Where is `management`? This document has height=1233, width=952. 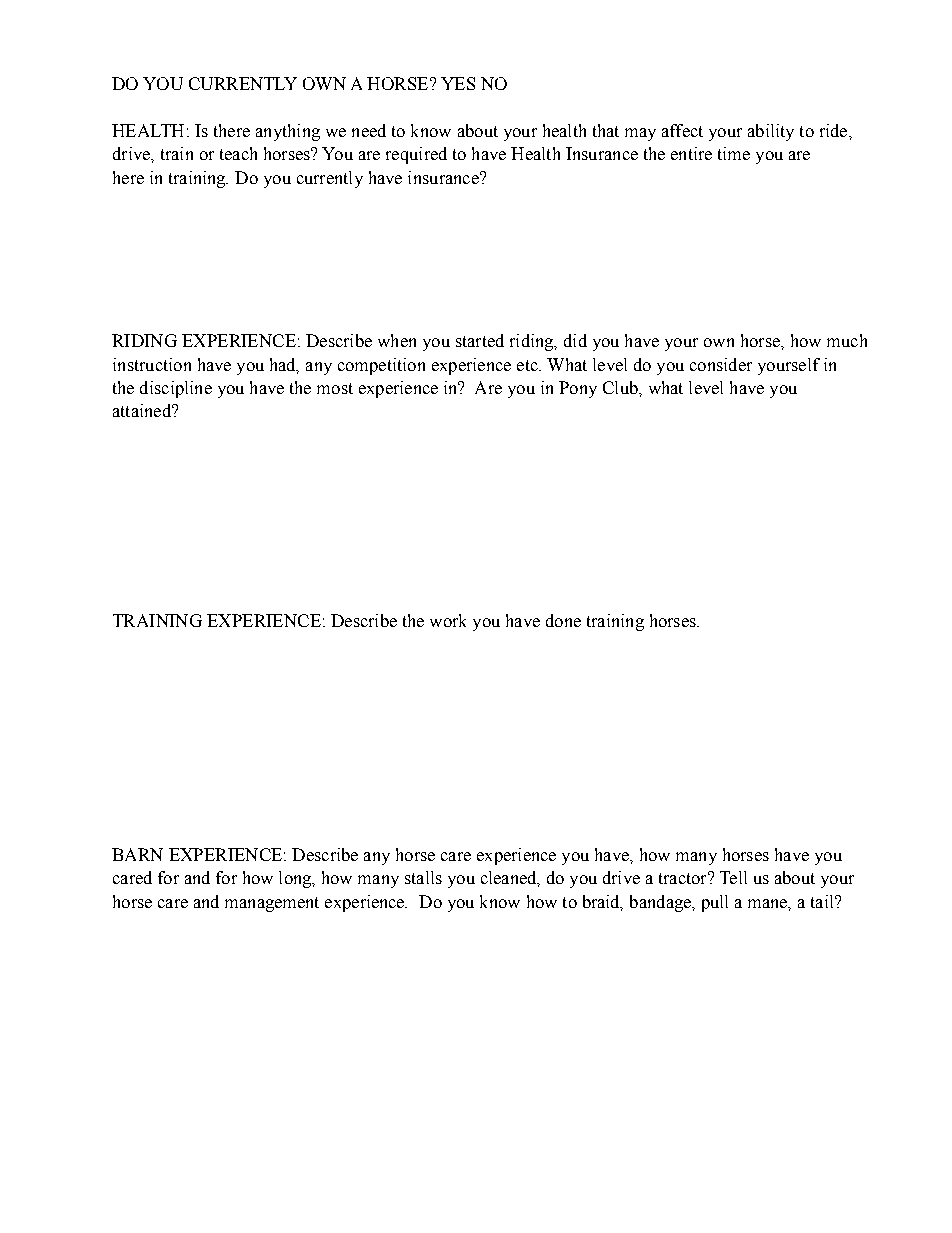 management is located at coordinates (272, 904).
